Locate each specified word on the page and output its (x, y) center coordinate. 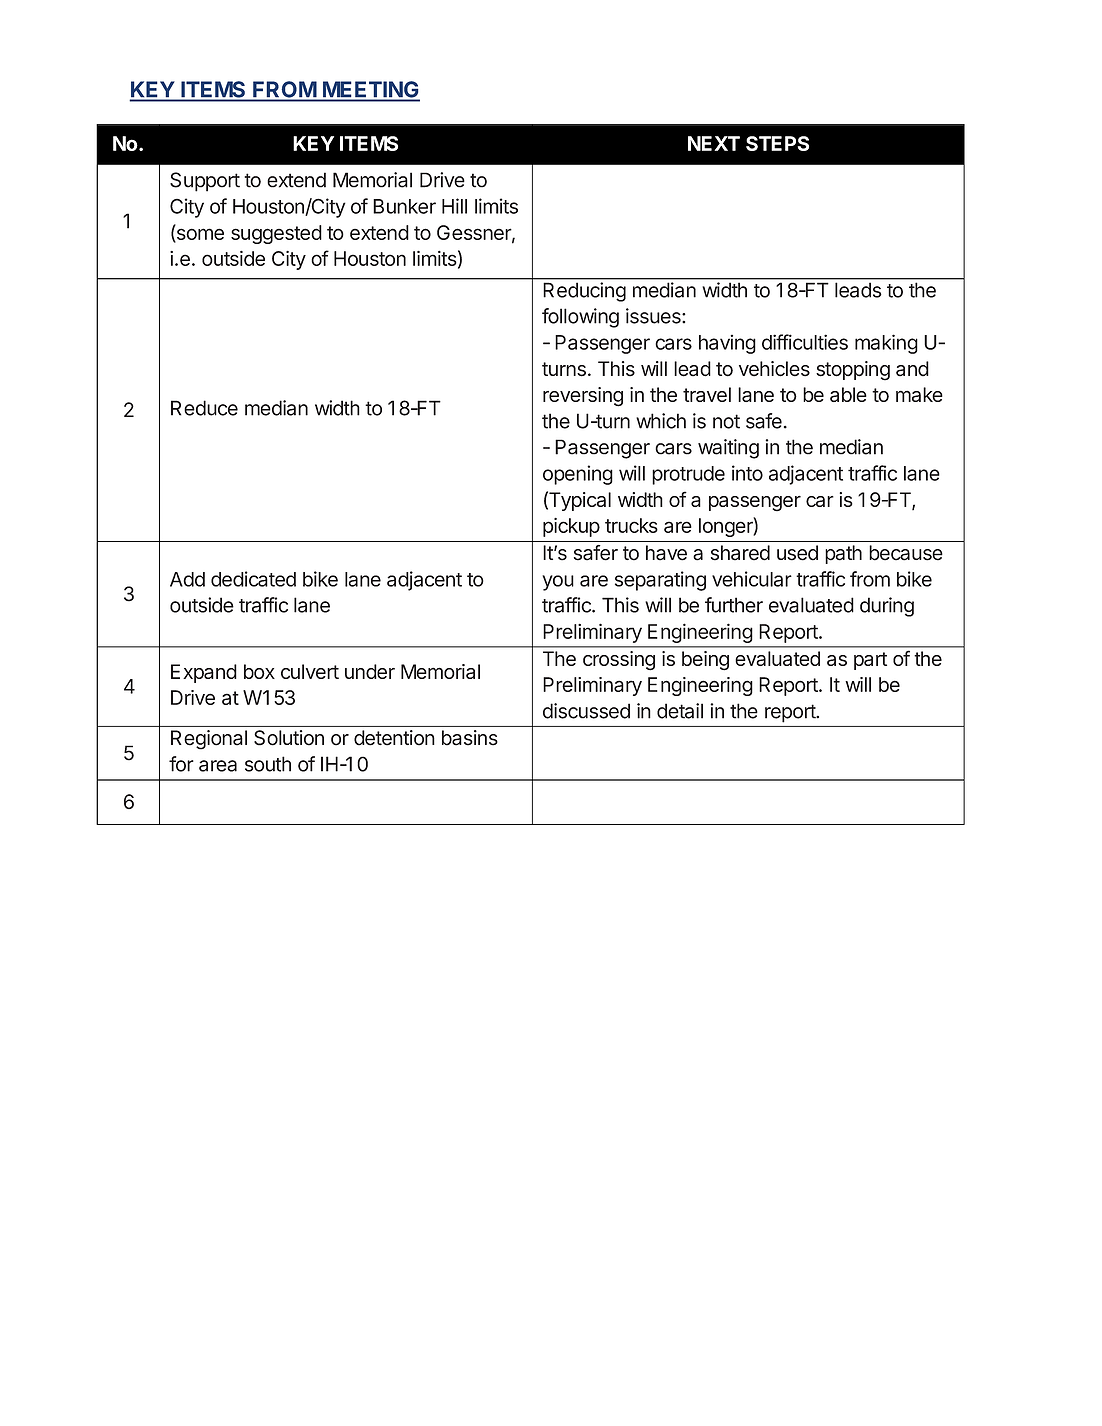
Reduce (204, 408)
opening (578, 475)
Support (205, 182)
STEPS (777, 143)
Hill (454, 206)
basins (470, 738)
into (747, 473)
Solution (289, 738)
